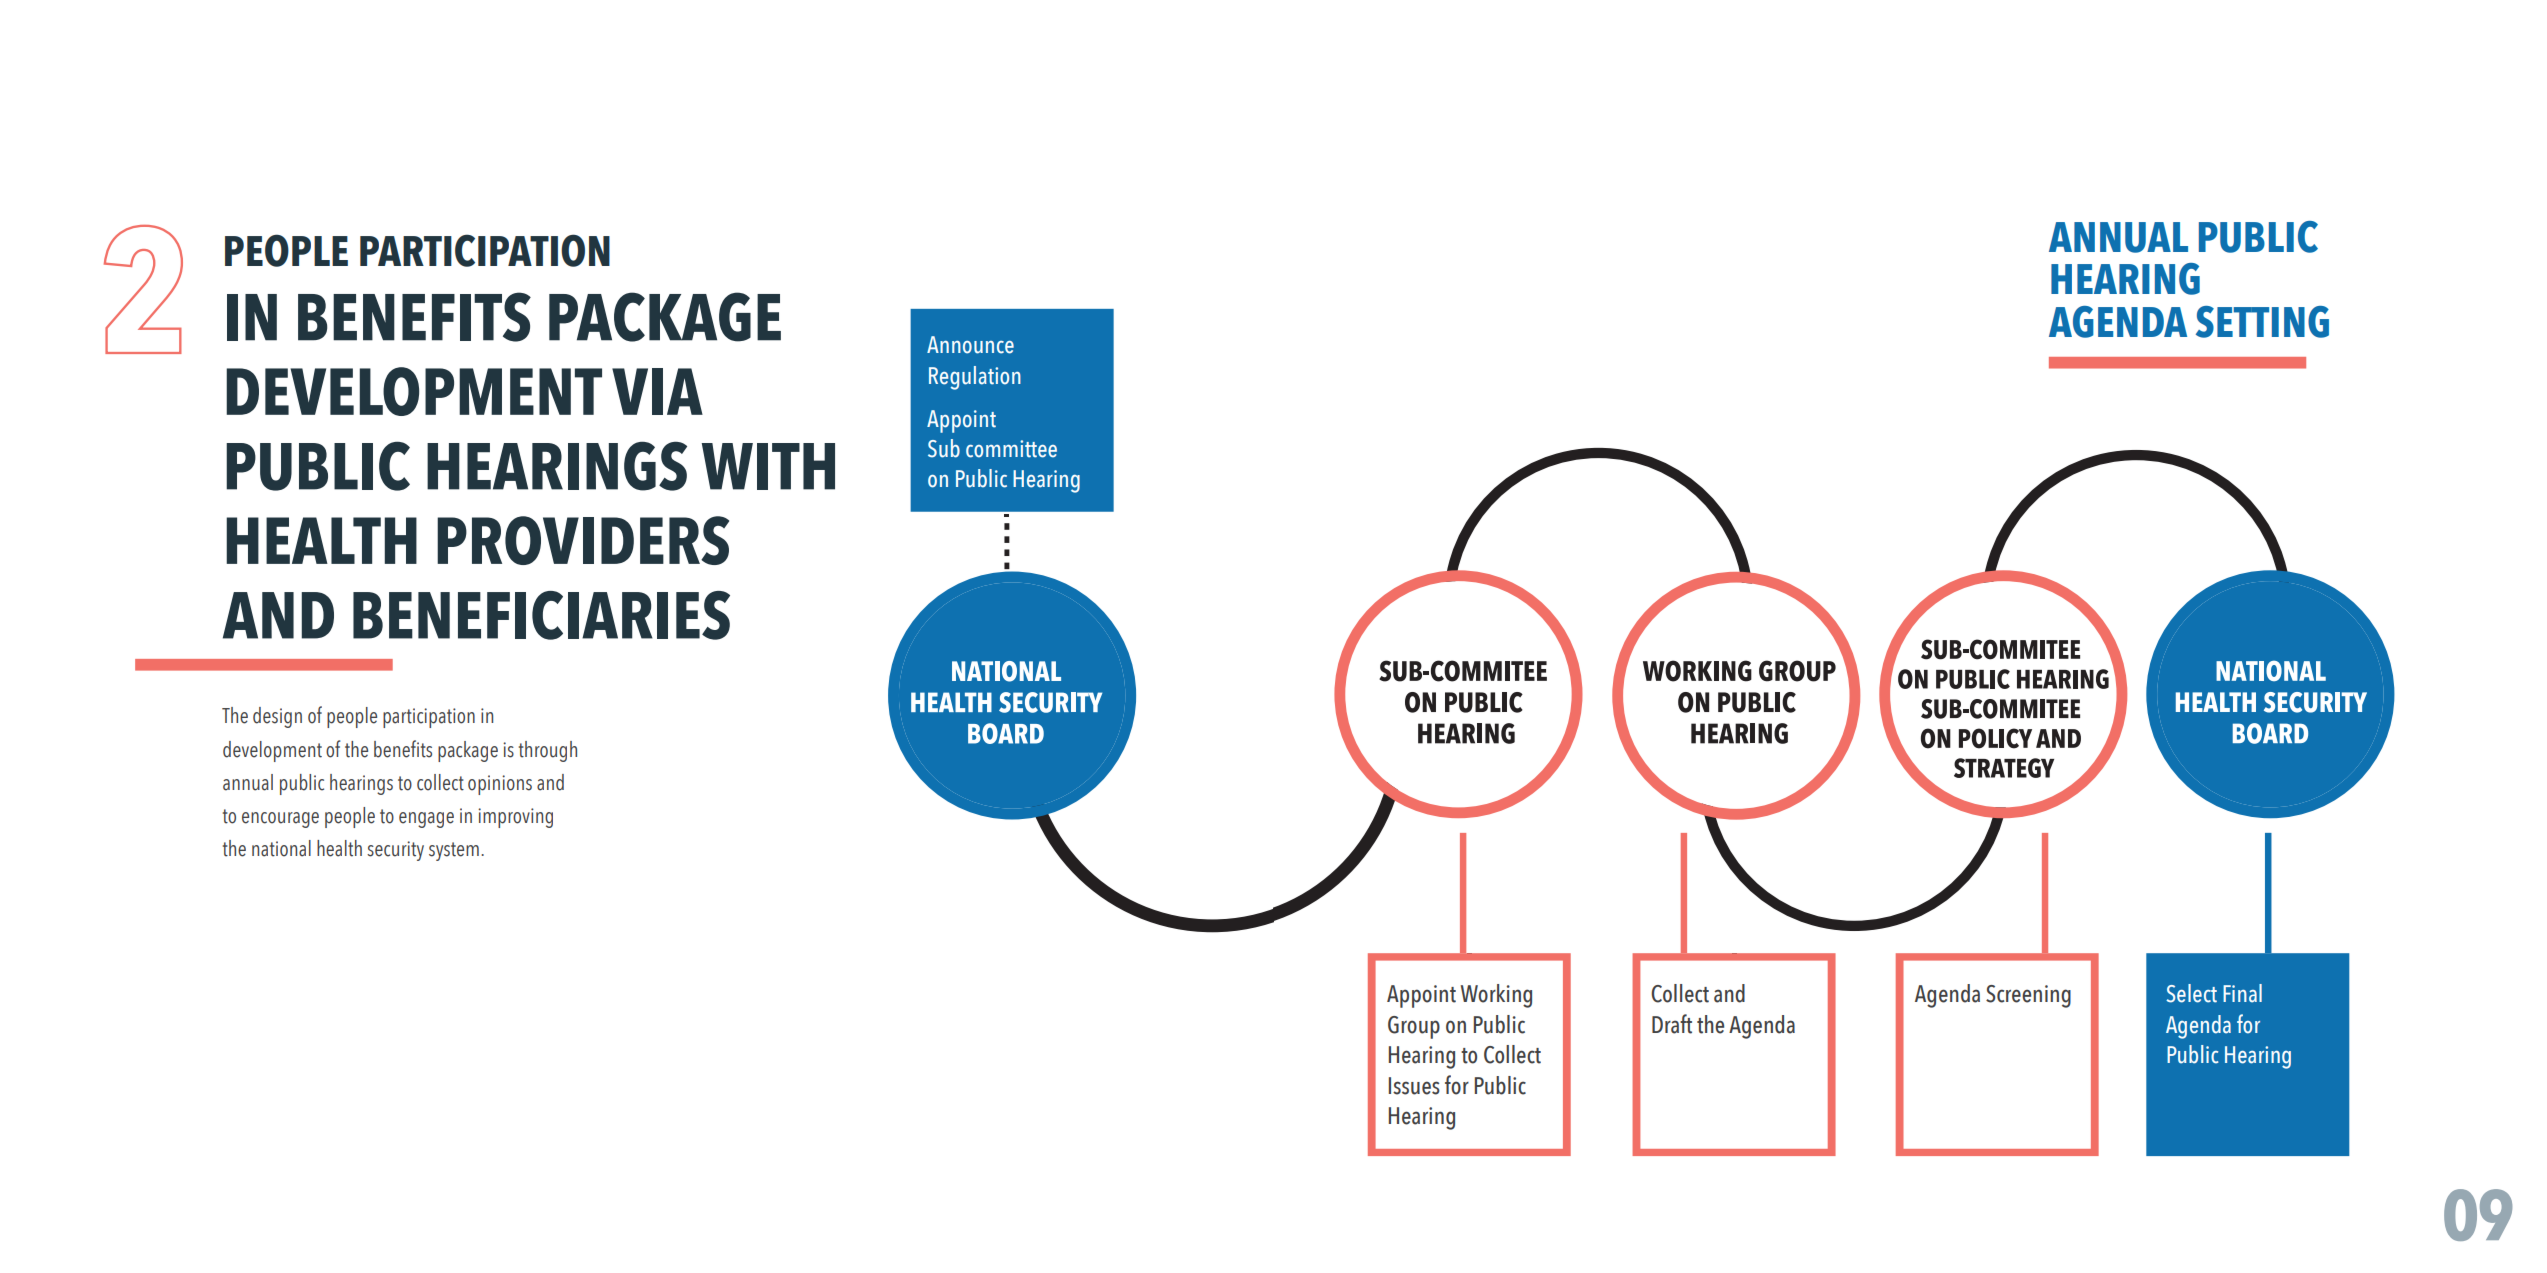 The width and height of the document is (2547, 1273). Describe the element at coordinates (1414, 1086) in the document. I see `Issues` at that location.
